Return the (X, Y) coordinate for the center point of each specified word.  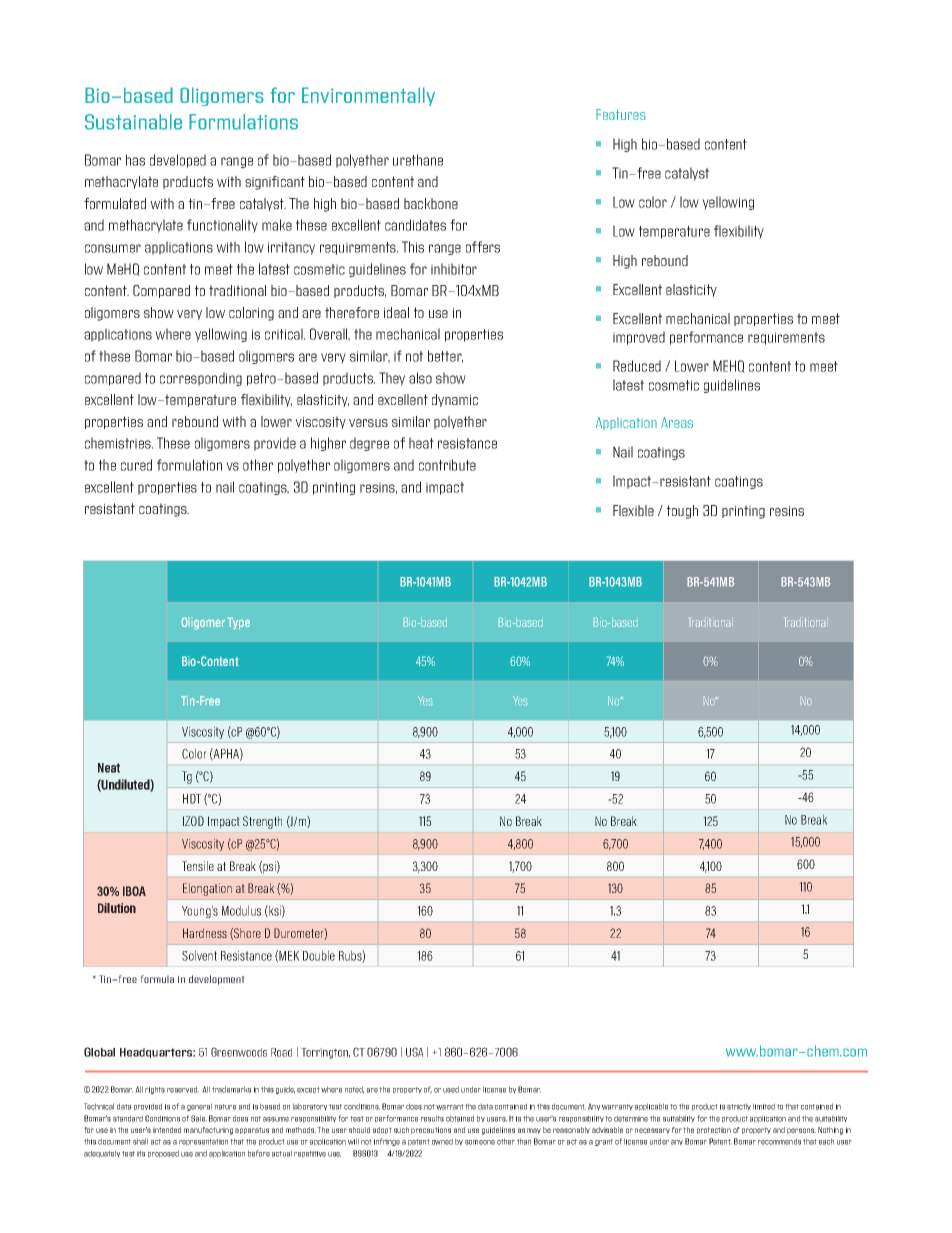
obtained (460, 1118)
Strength (262, 822)
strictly (739, 1107)
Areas (677, 422)
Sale (199, 1118)
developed (178, 161)
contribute (447, 465)
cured (136, 465)
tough (682, 512)
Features (621, 114)
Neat (109, 768)
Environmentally (368, 96)
